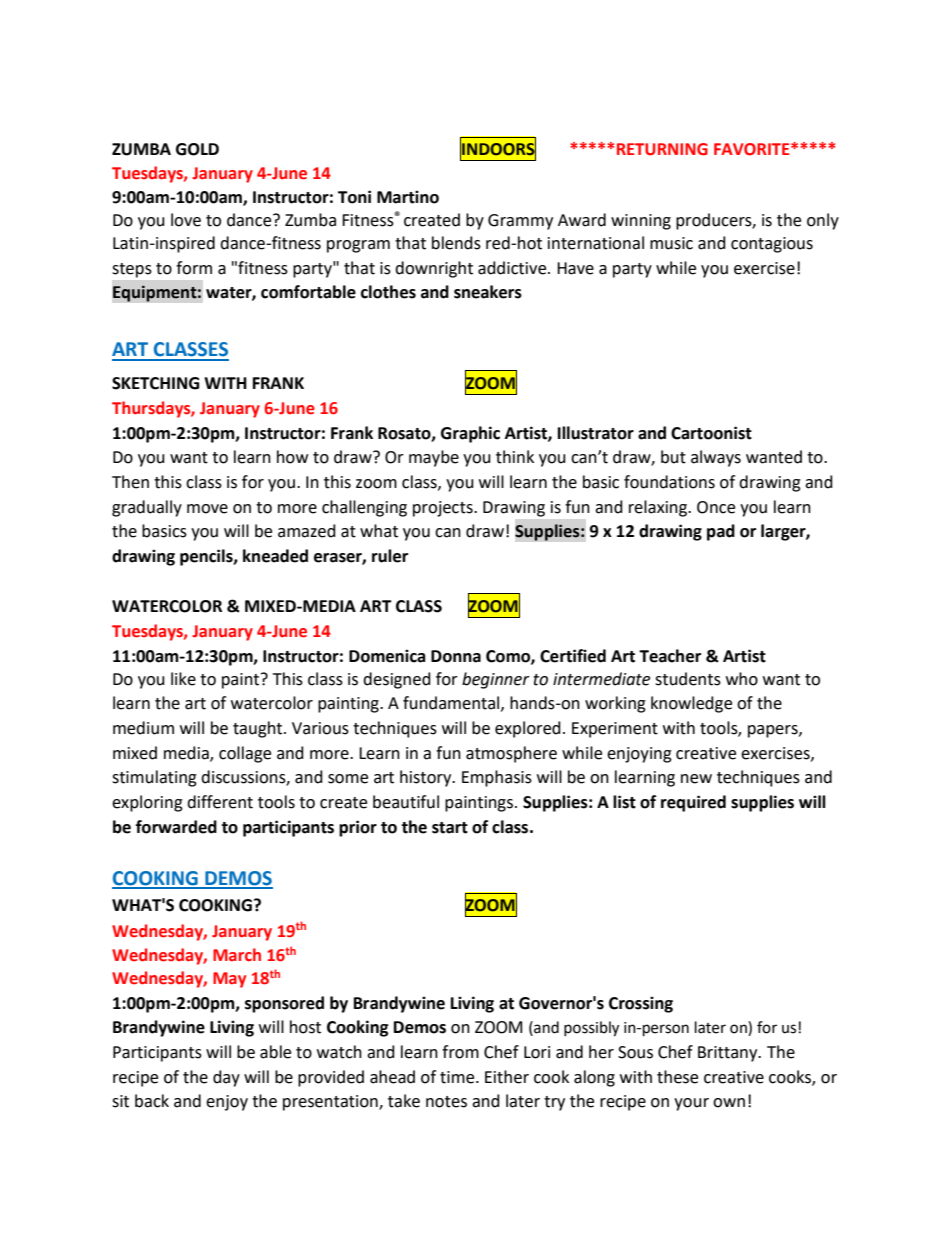  Describe the element at coordinates (458, 1077) in the page. I see `time` at that location.
